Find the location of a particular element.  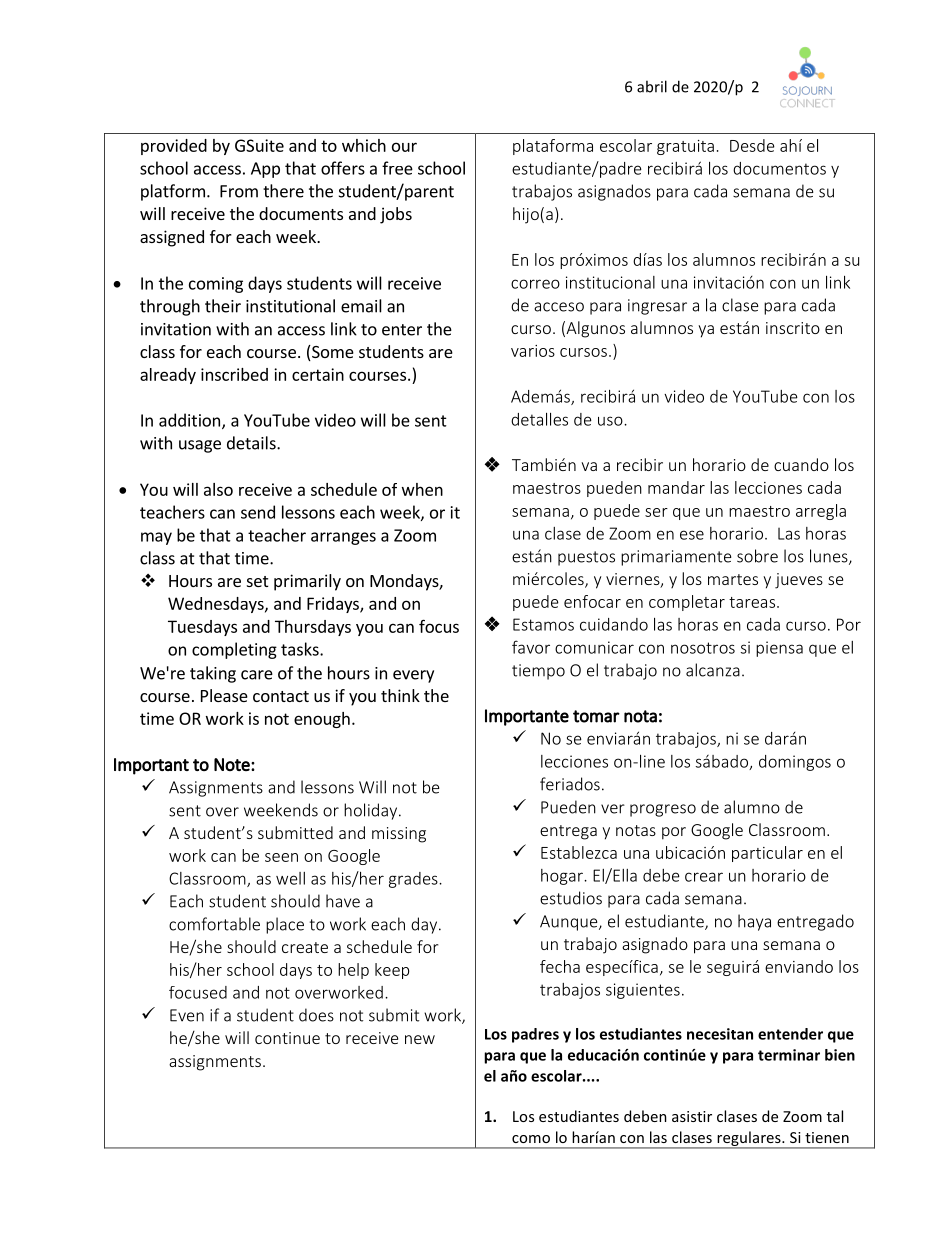

App is located at coordinates (265, 170).
